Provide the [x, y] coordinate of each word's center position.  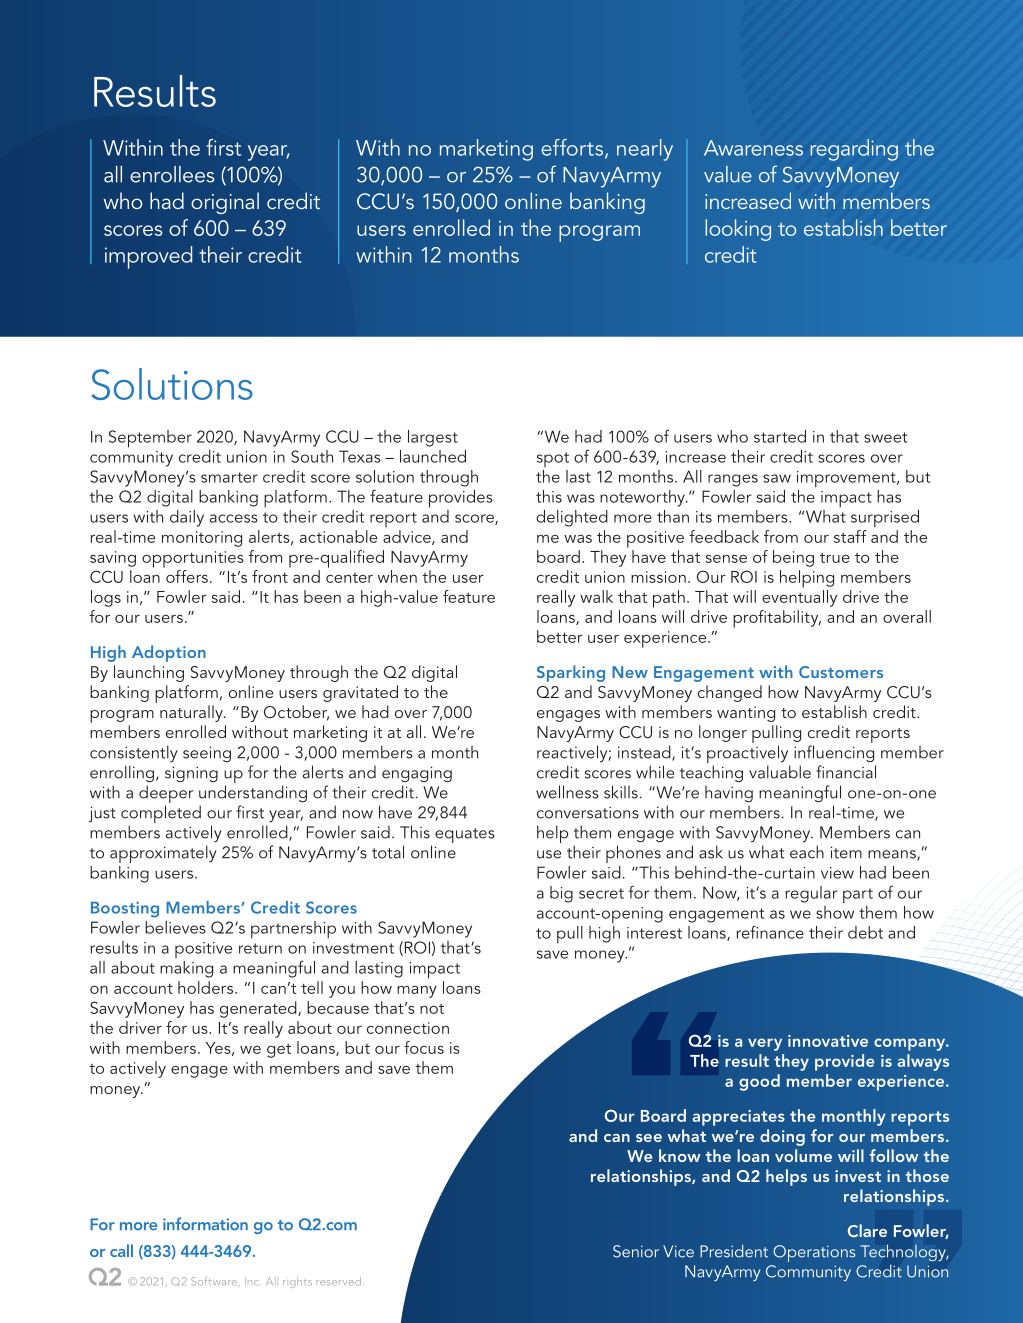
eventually [799, 598]
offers [186, 575]
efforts [573, 148]
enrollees [172, 174]
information [205, 1224]
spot [553, 459]
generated [259, 1009]
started [780, 436]
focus [424, 1047]
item [846, 852]
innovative [828, 1041]
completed [161, 815]
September [150, 439]
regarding [854, 150]
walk [596, 596]
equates [465, 835]
